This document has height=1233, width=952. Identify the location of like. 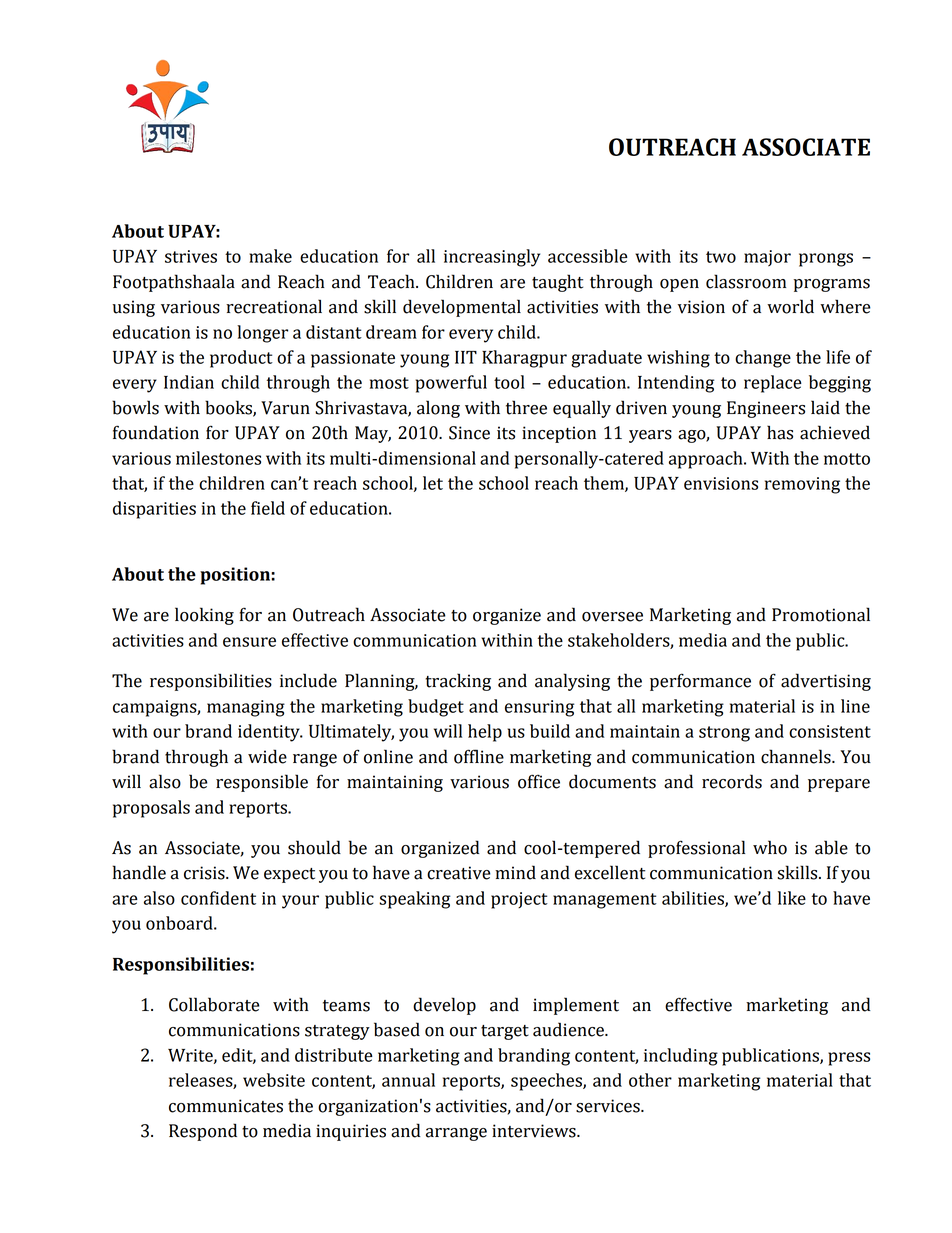
(792, 898).
